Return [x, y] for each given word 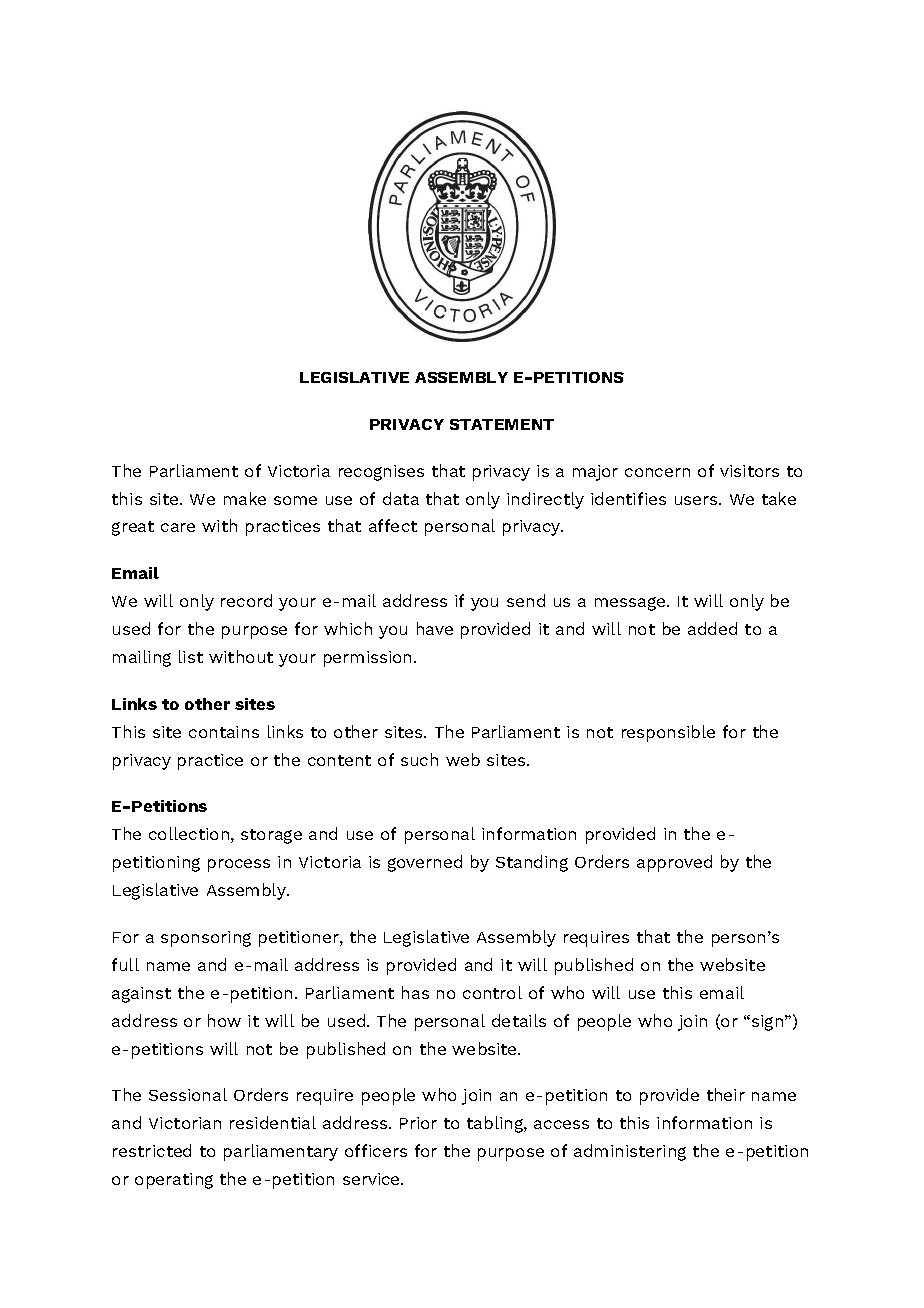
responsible [668, 733]
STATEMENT [502, 424]
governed [425, 863]
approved [674, 863]
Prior [418, 1123]
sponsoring [206, 939]
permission [369, 659]
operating [174, 1181]
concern [657, 472]
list [191, 656]
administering [630, 1152]
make [245, 498]
